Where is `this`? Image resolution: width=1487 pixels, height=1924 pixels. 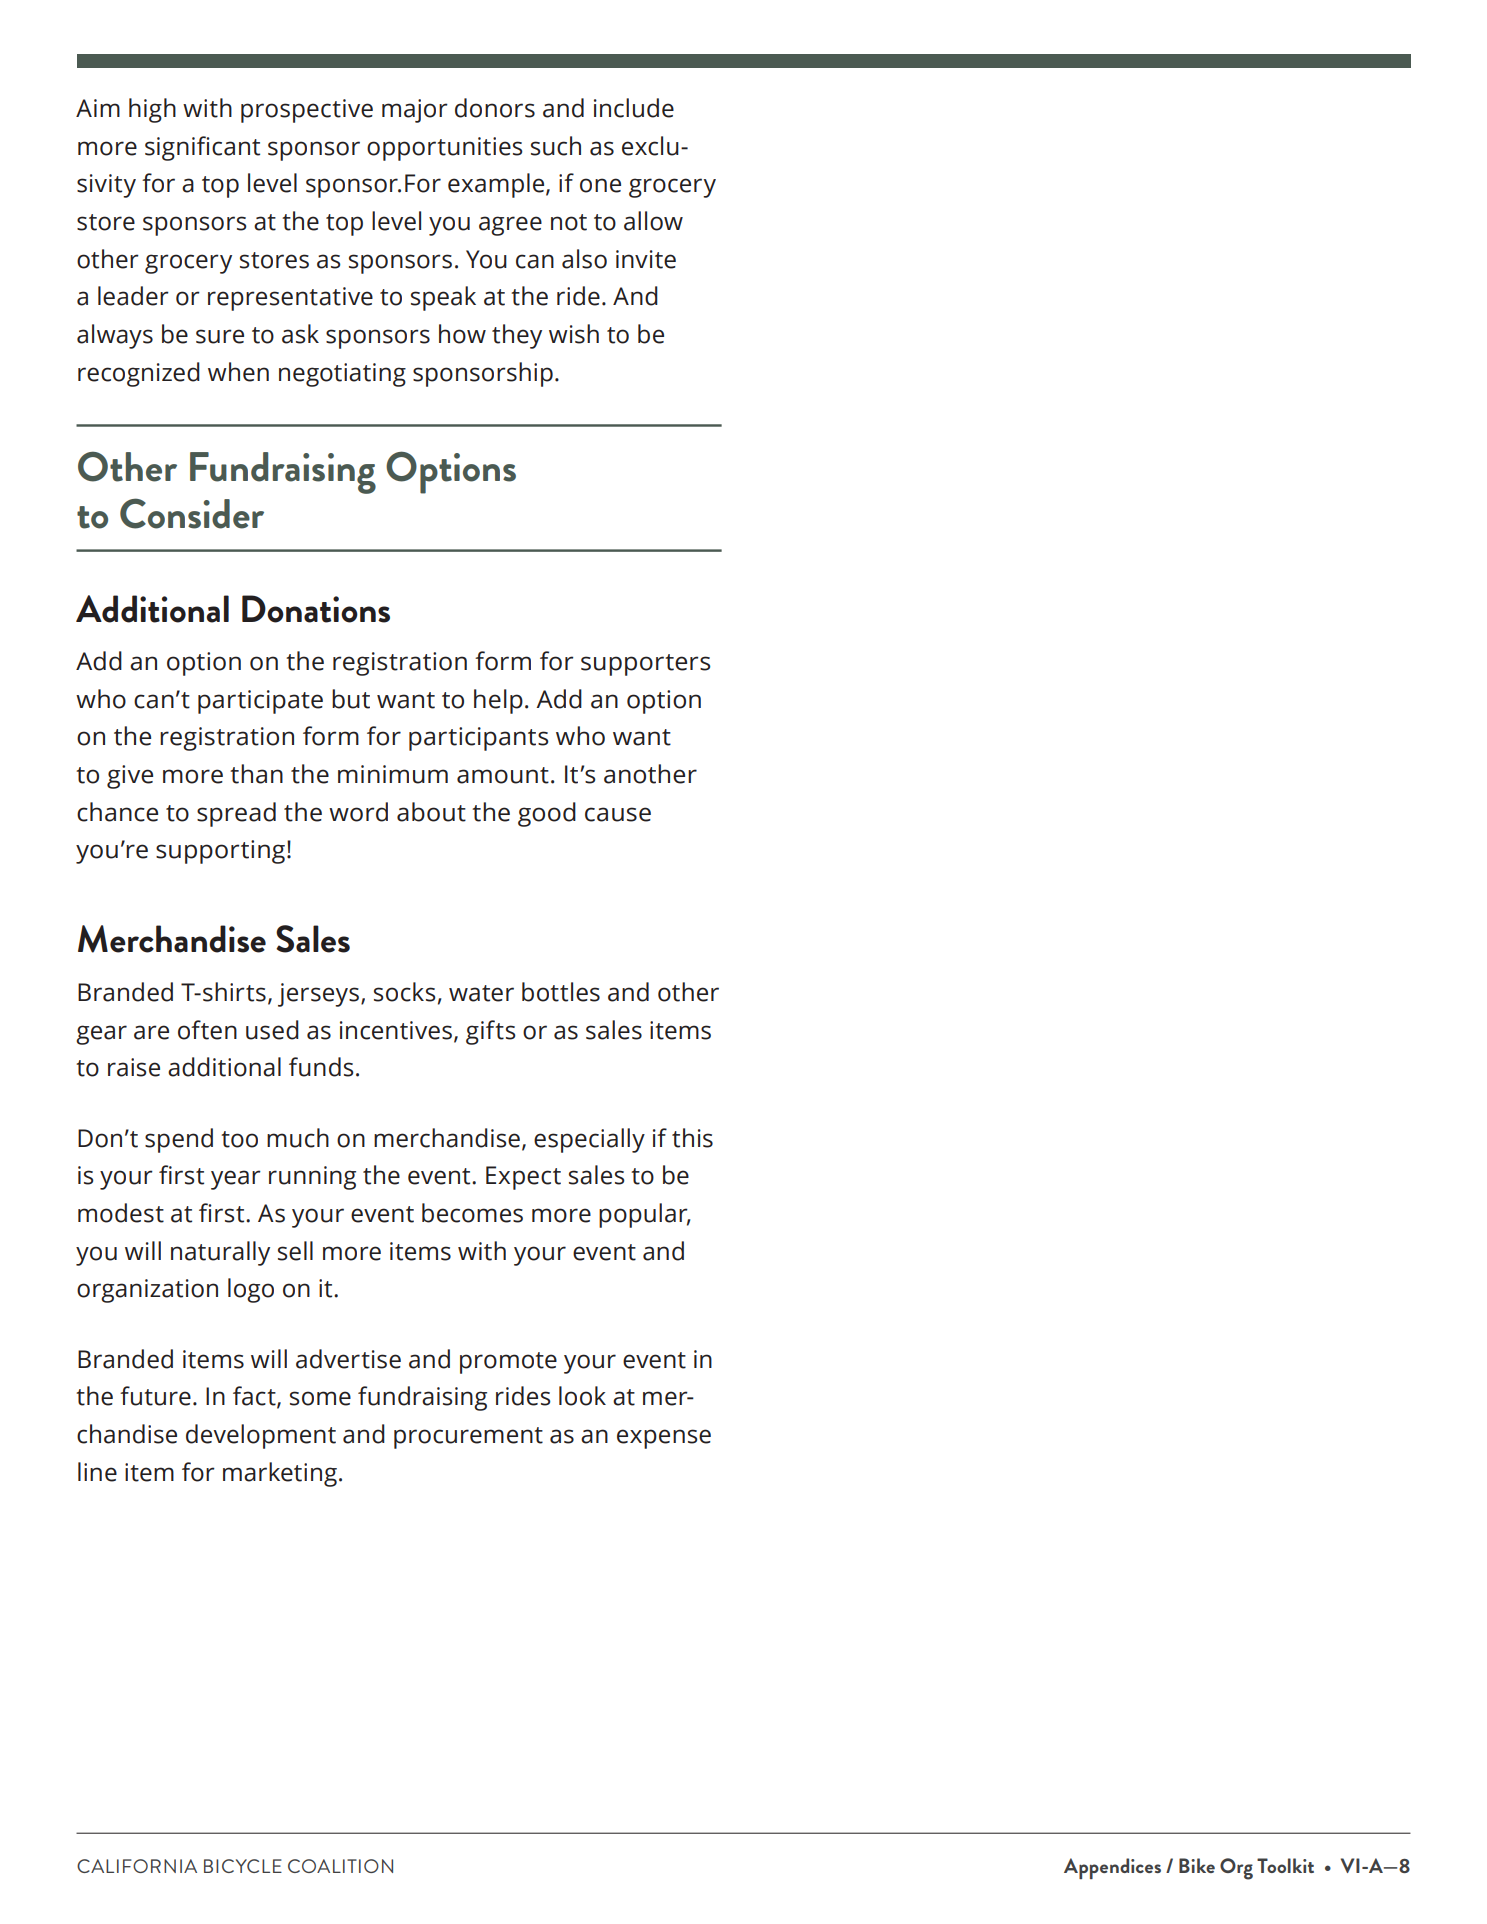 this is located at coordinates (692, 1138).
